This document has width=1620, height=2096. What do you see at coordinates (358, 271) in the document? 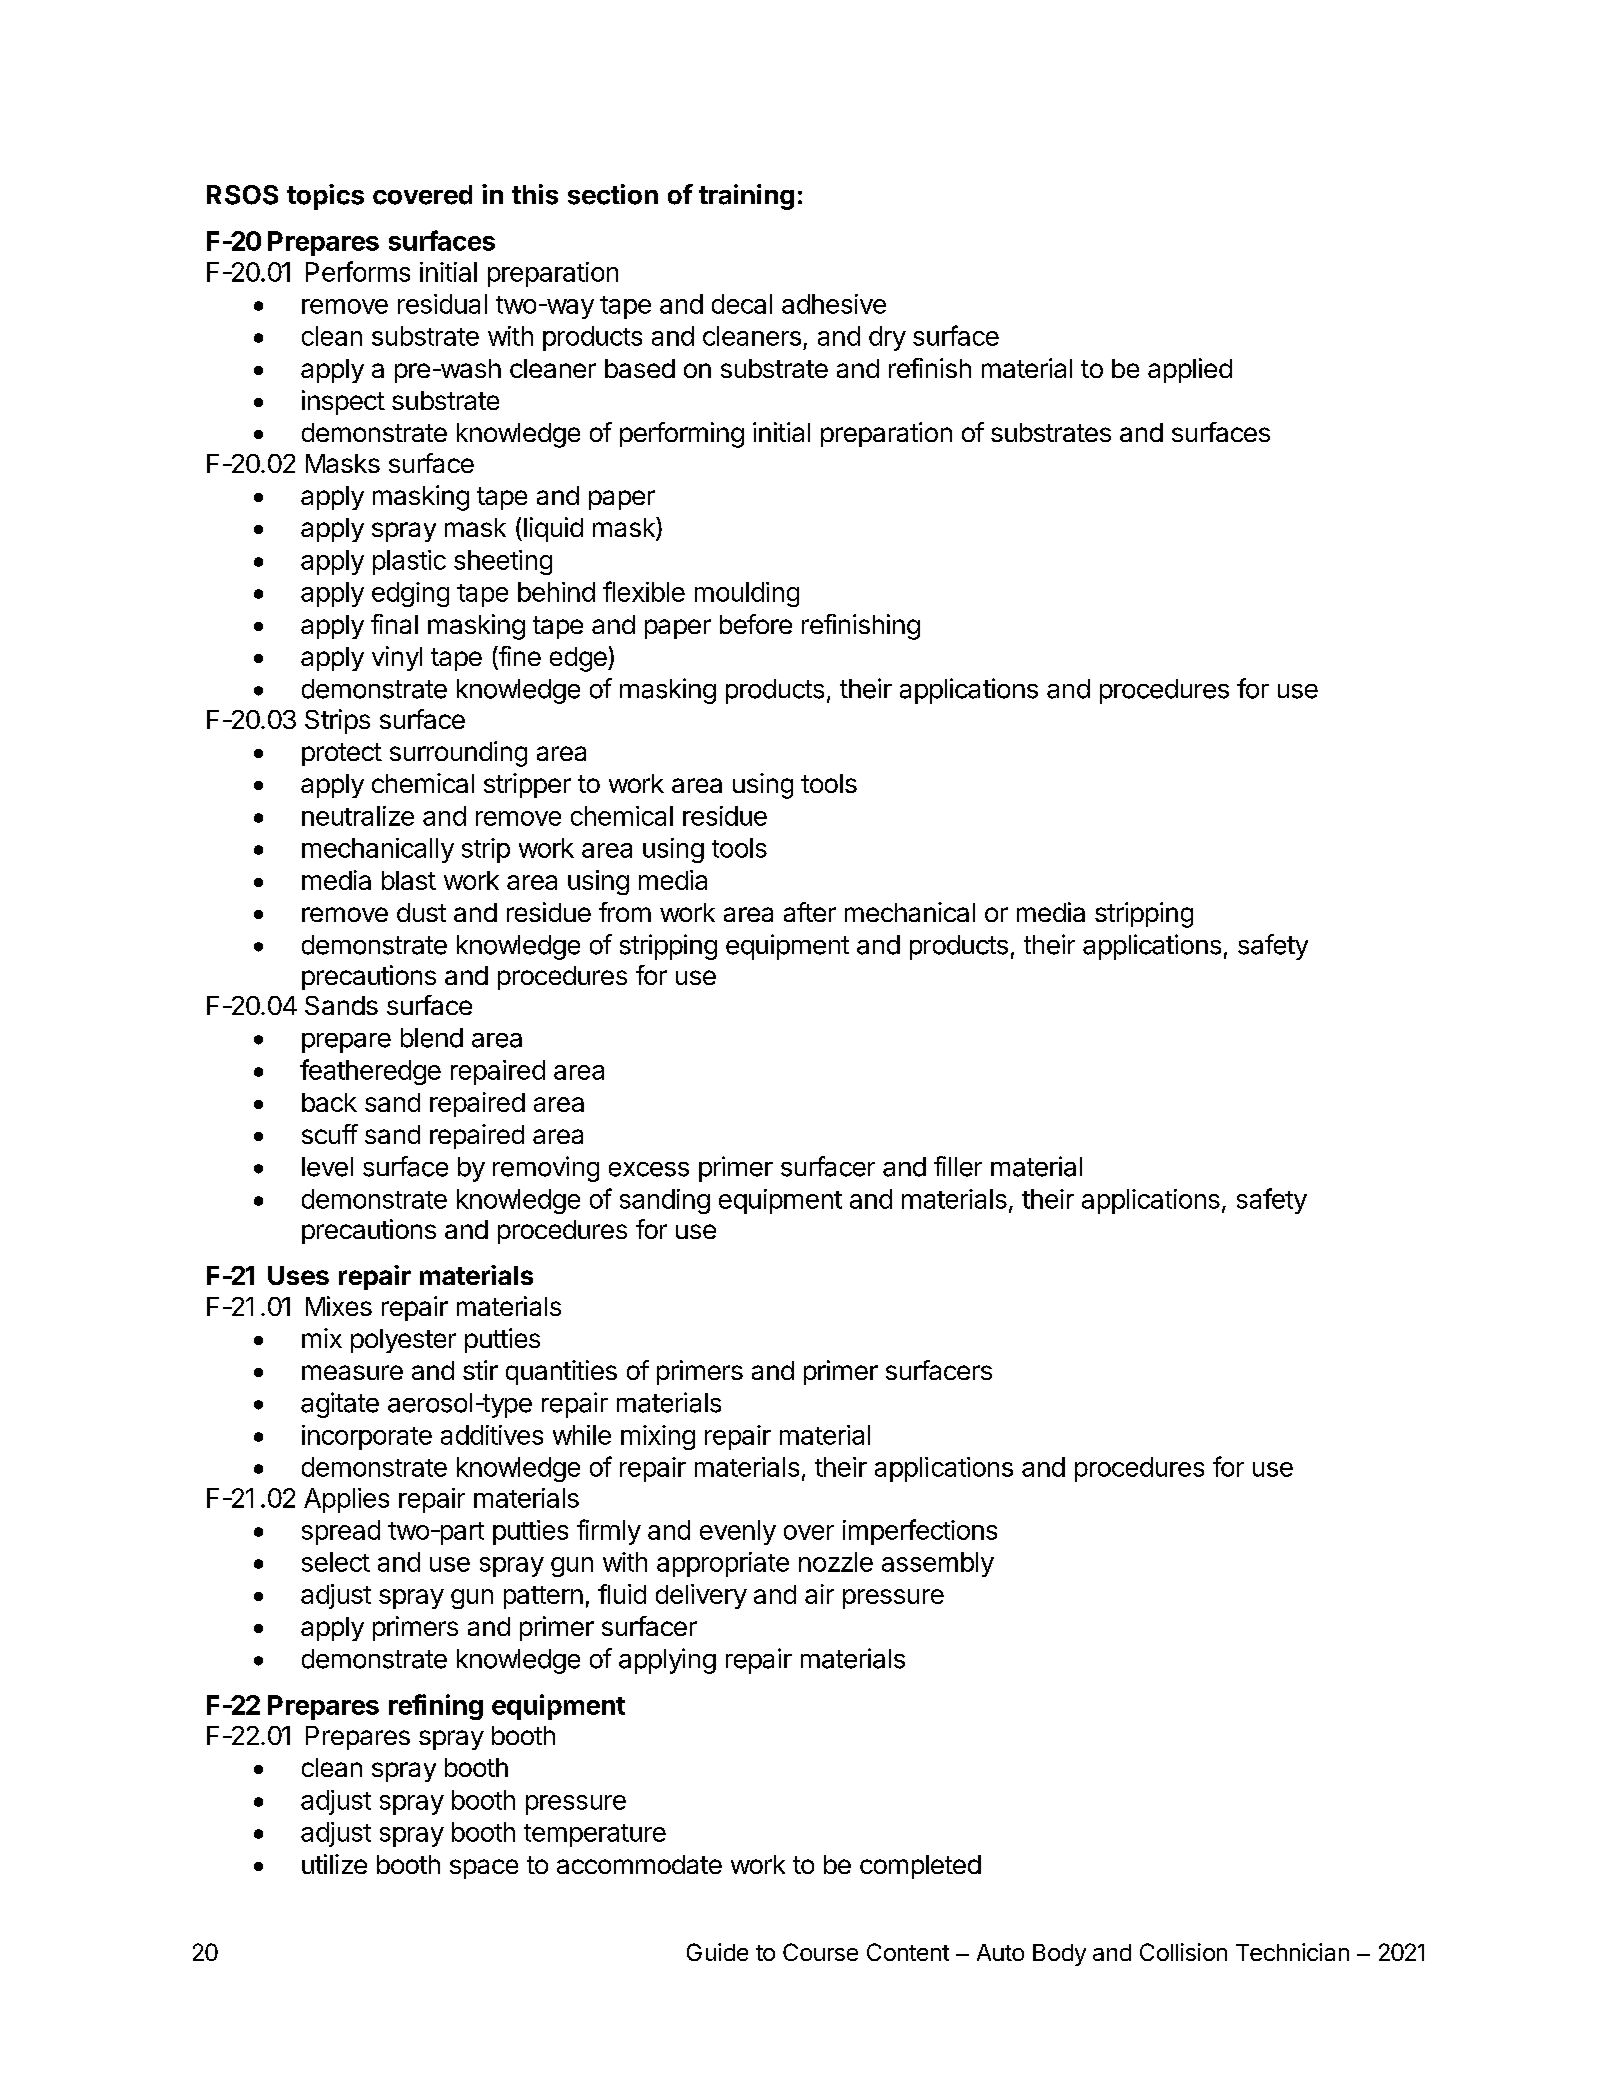
I see `Performs` at bounding box center [358, 271].
